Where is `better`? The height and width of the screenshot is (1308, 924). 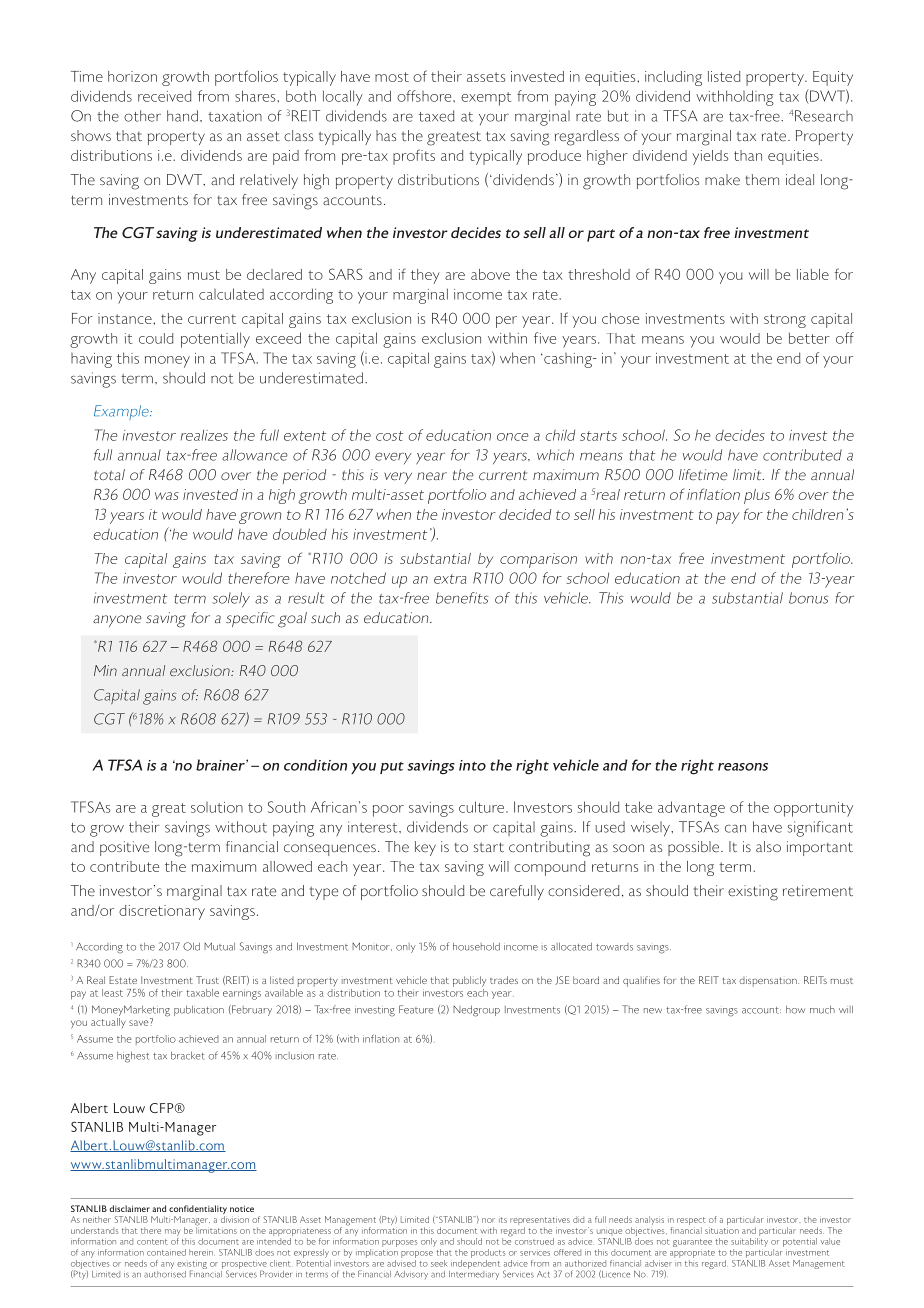
better is located at coordinates (809, 338).
